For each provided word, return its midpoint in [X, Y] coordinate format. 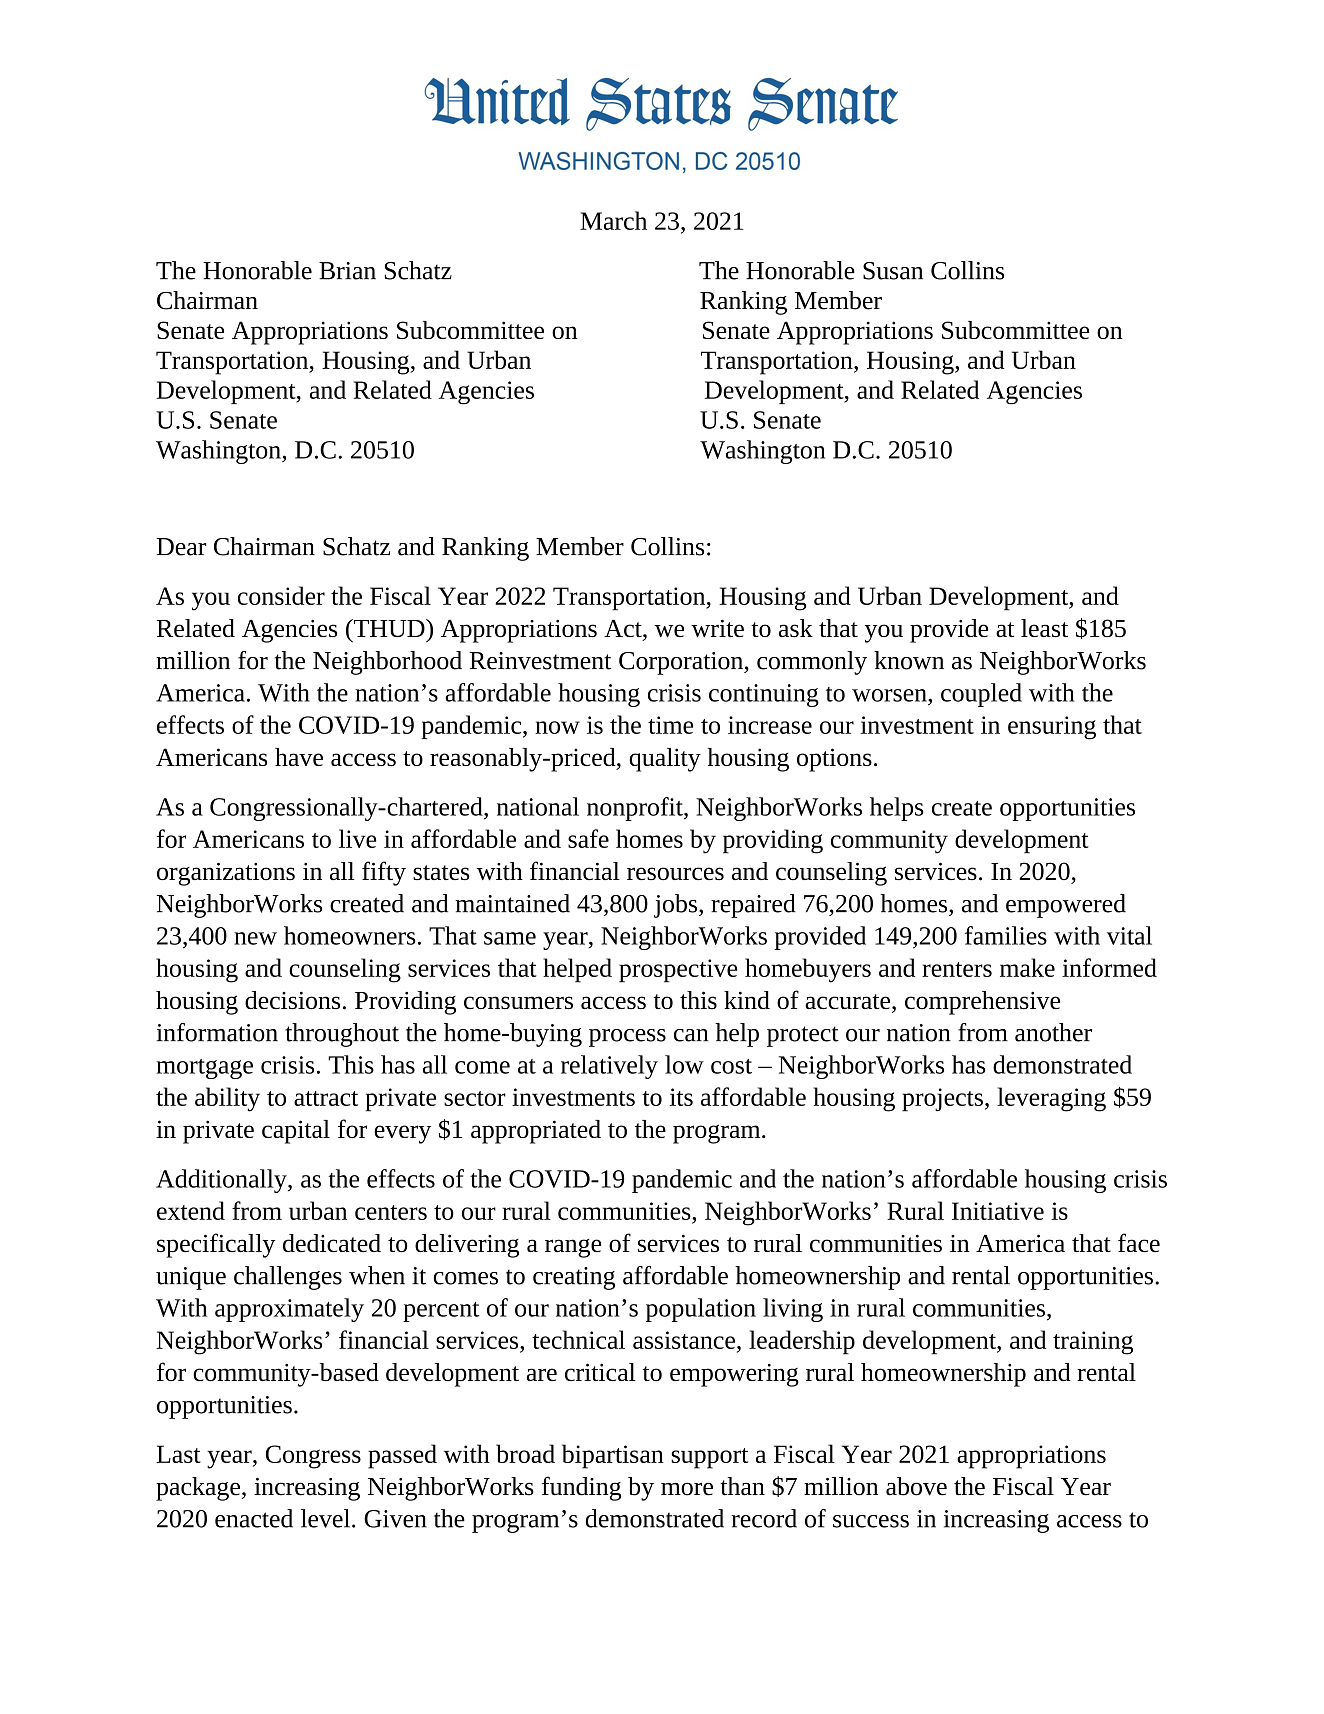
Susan [893, 271]
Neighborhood [387, 663]
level [327, 1518]
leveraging [1051, 1099]
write [717, 628]
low [684, 1064]
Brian [347, 271]
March [613, 220]
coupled [981, 695]
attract [326, 1098]
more [687, 1489]
